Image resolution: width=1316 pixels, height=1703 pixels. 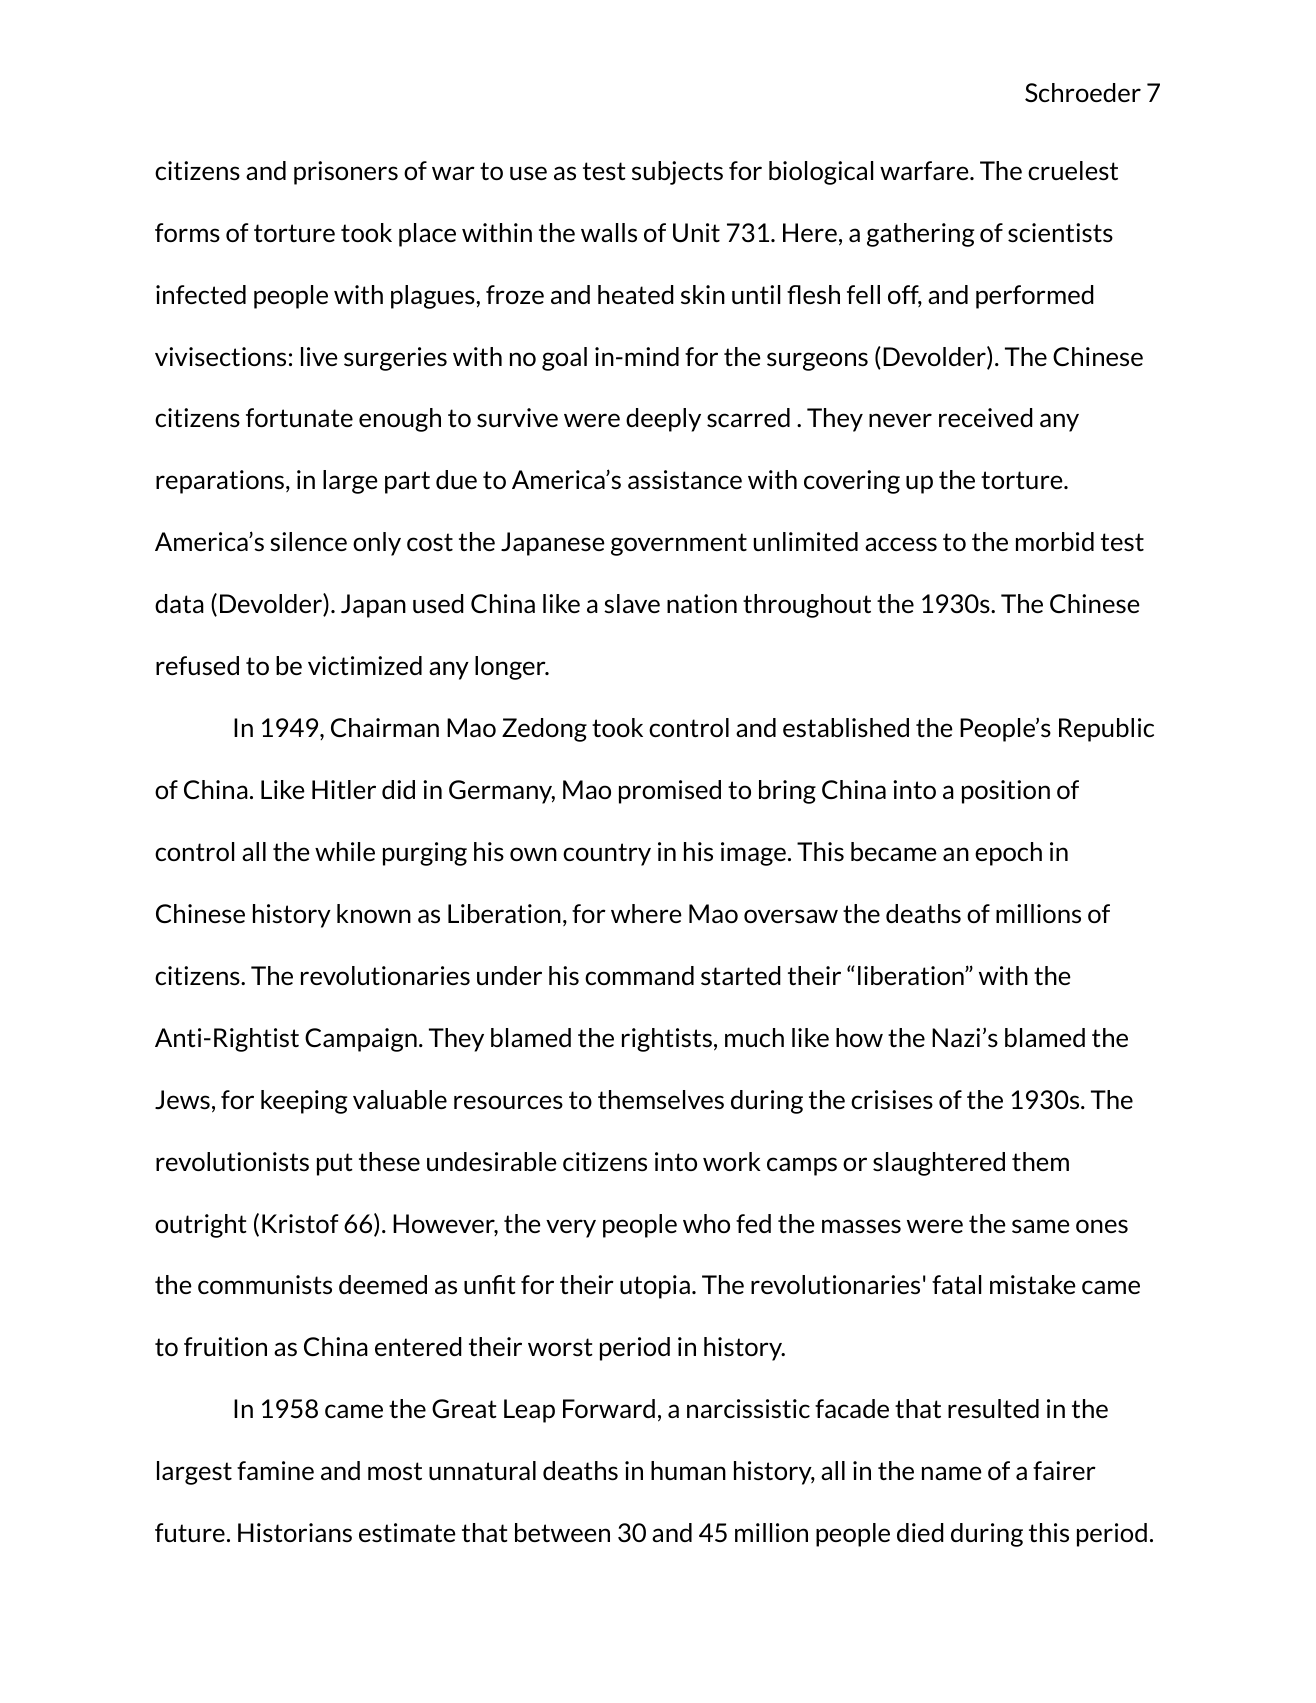 I want to click on famine, so click(x=275, y=1470).
